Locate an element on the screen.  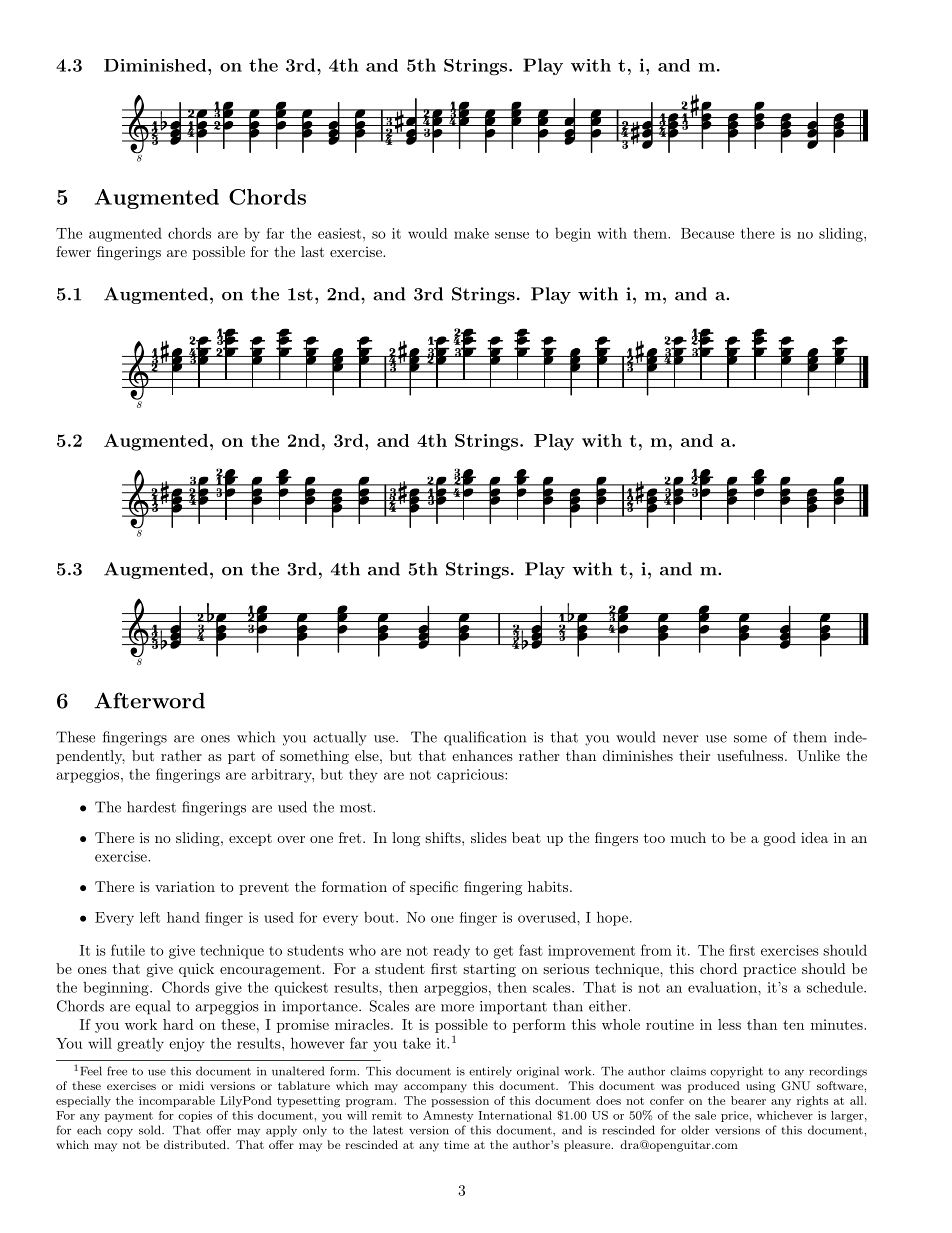
Because is located at coordinates (707, 233).
